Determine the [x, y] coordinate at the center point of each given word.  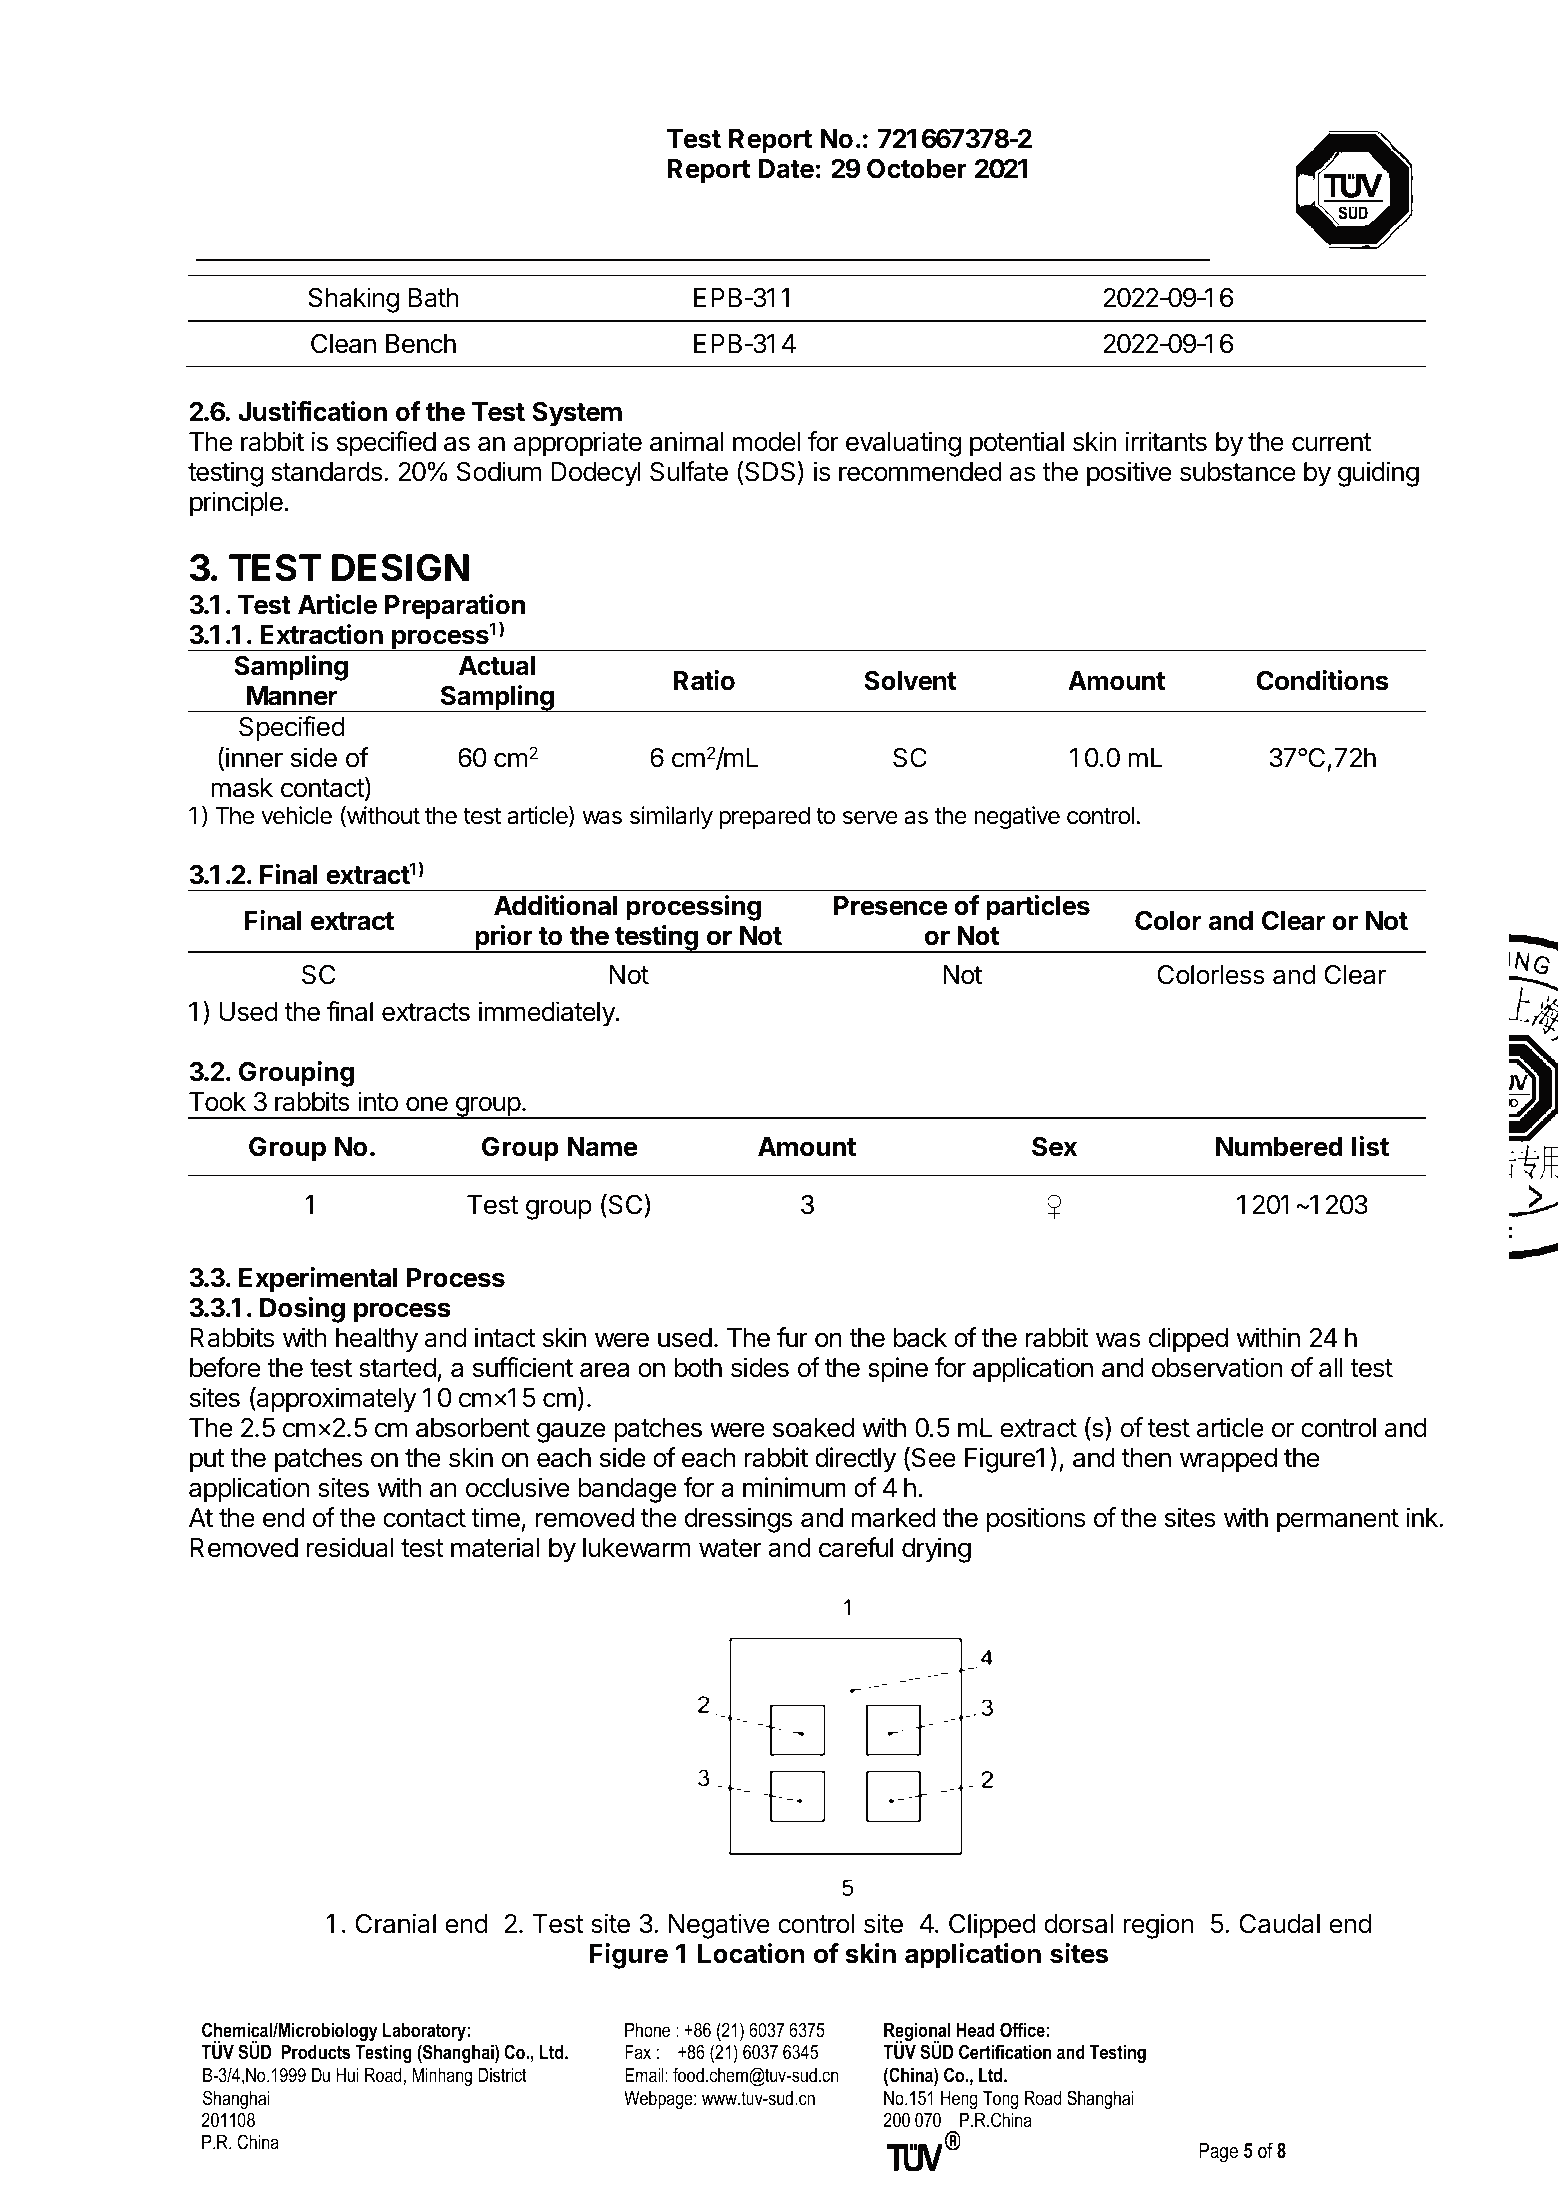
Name [603, 1147]
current [1331, 442]
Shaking [353, 300]
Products [316, 2052]
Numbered [1279, 1147]
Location [751, 1953]
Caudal [1280, 1924]
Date [786, 169]
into [378, 1101]
